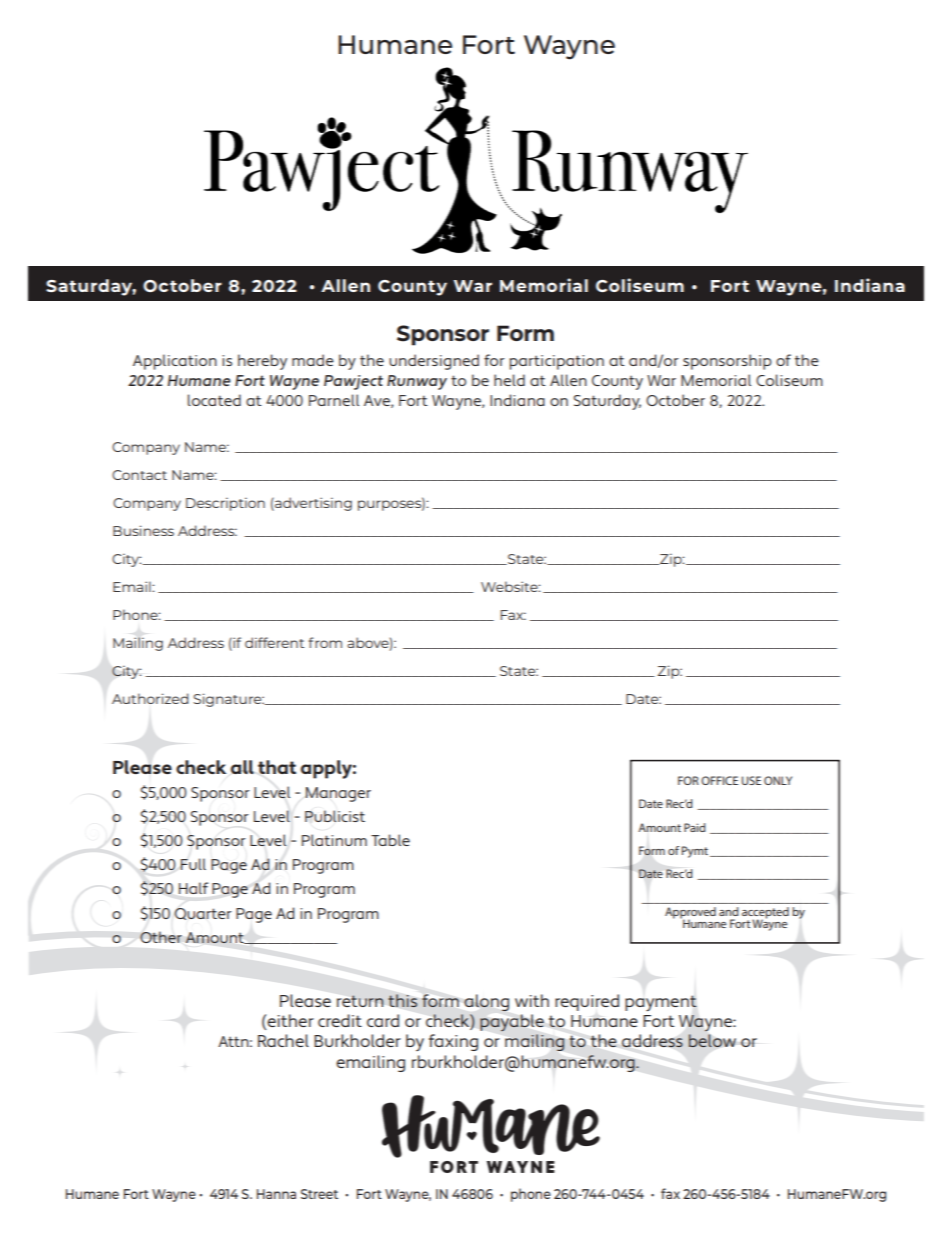 This screenshot has height=1233, width=952. Describe the element at coordinates (274, 642) in the screenshot. I see `different` at that location.
